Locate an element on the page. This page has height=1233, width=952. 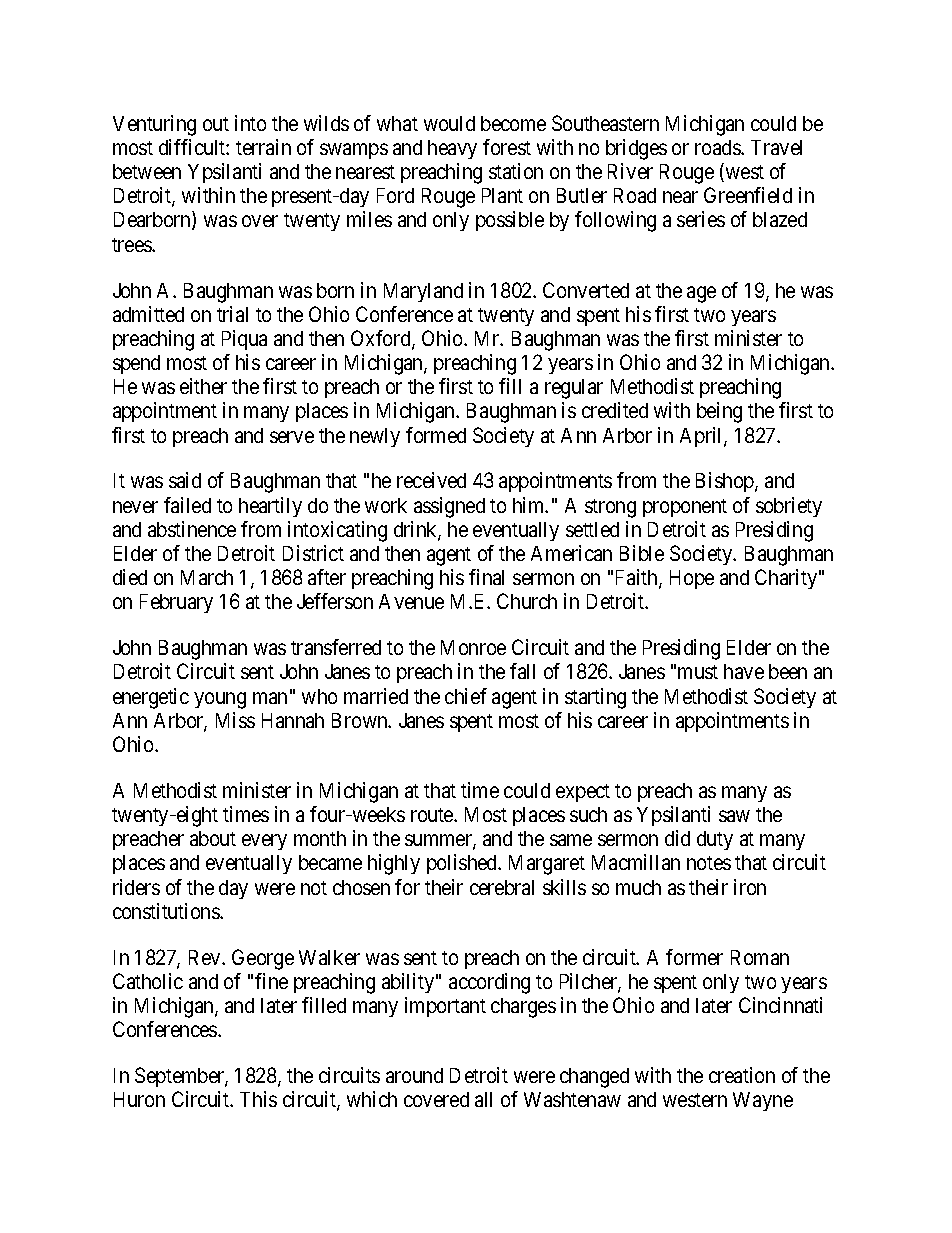
being is located at coordinates (719, 412).
